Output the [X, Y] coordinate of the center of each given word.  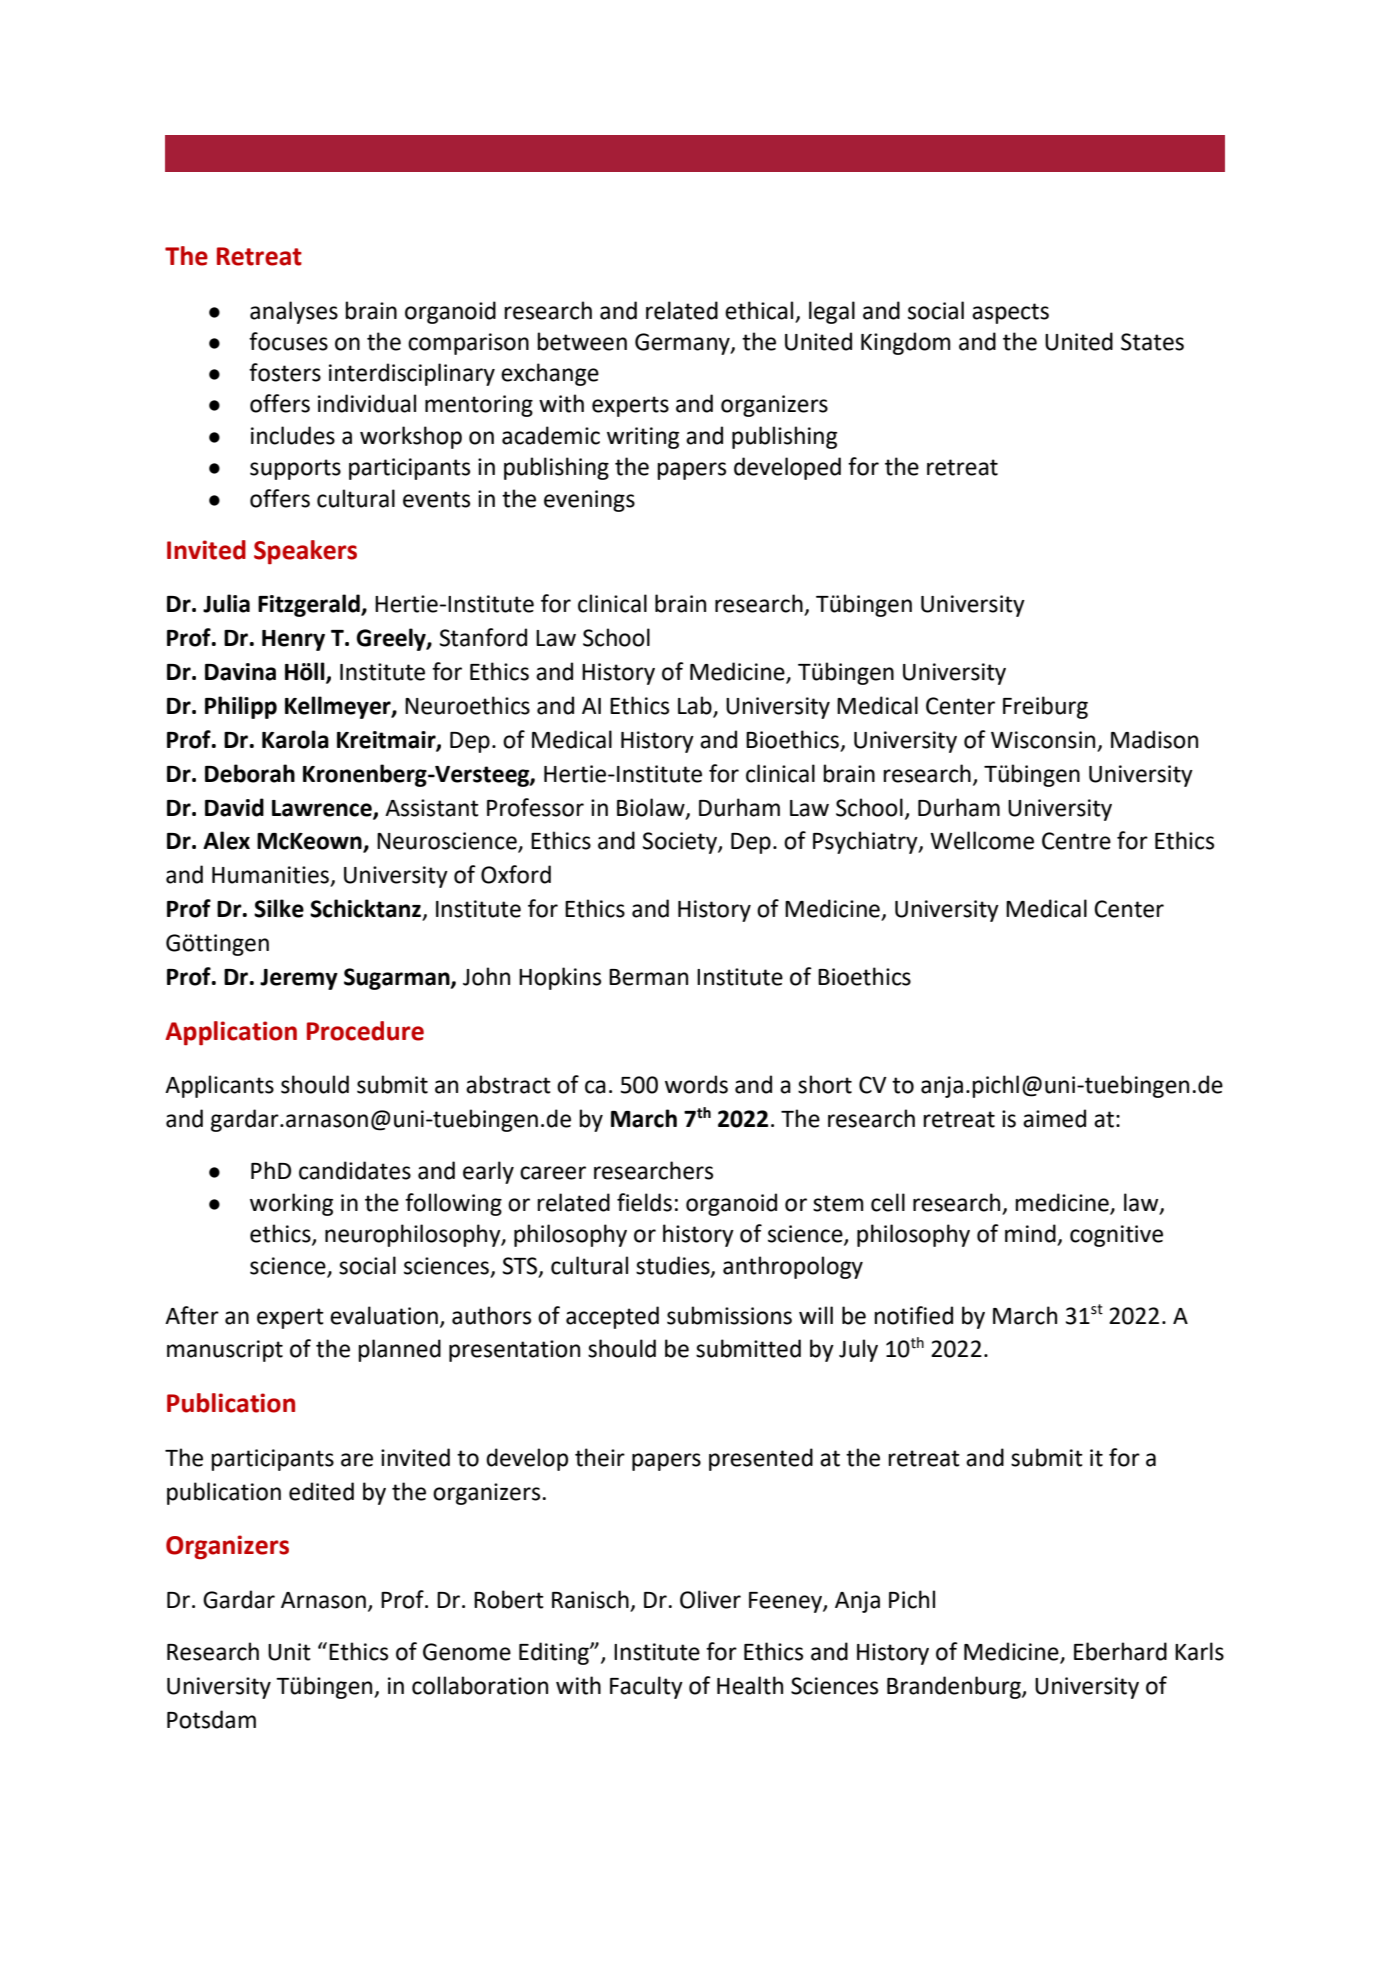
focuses [288, 341]
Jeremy [299, 979]
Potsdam [211, 1719]
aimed [1054, 1118]
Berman [648, 977]
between [582, 341]
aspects [1010, 313]
